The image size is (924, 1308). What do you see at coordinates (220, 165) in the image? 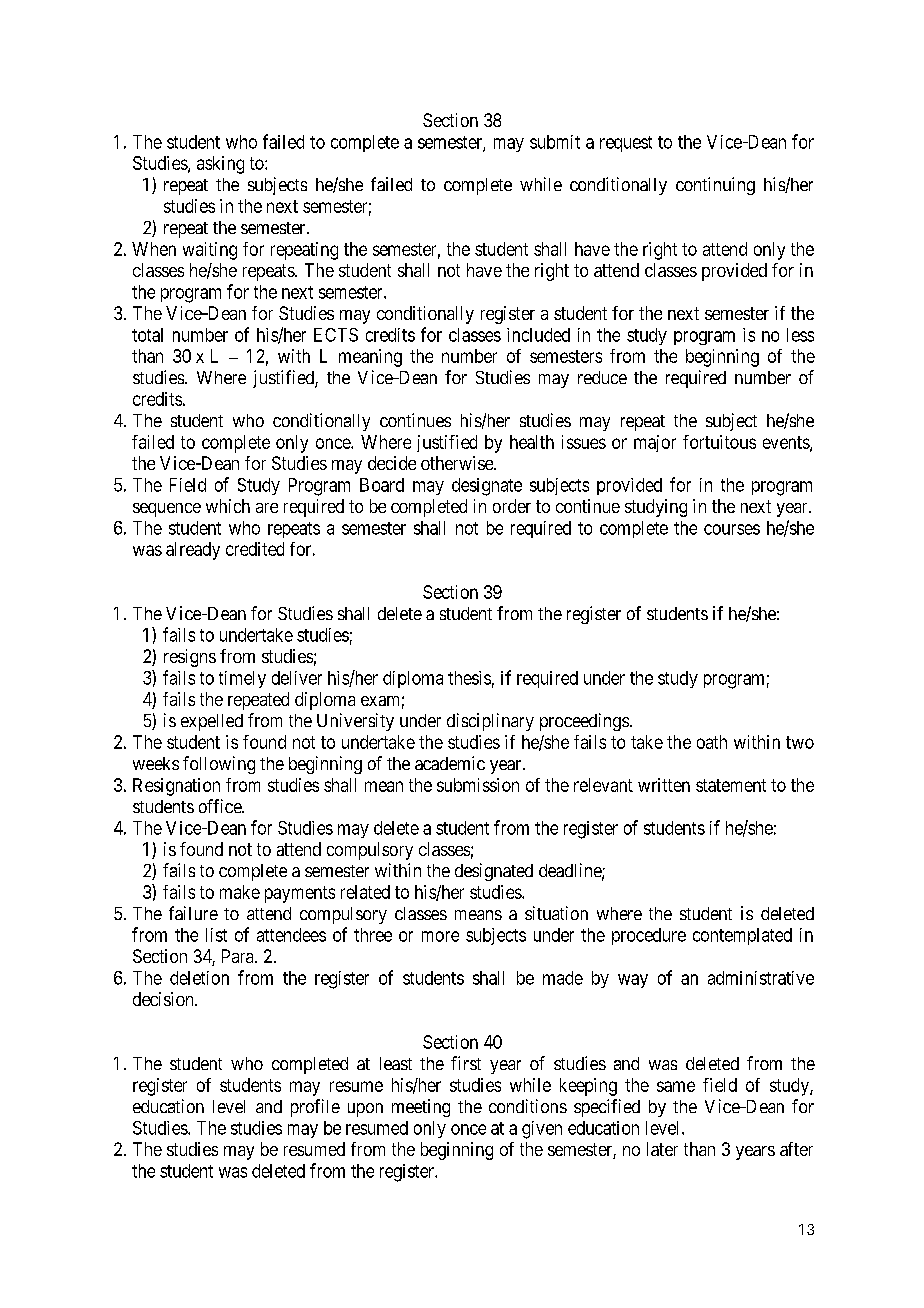
I see `asking` at bounding box center [220, 165].
